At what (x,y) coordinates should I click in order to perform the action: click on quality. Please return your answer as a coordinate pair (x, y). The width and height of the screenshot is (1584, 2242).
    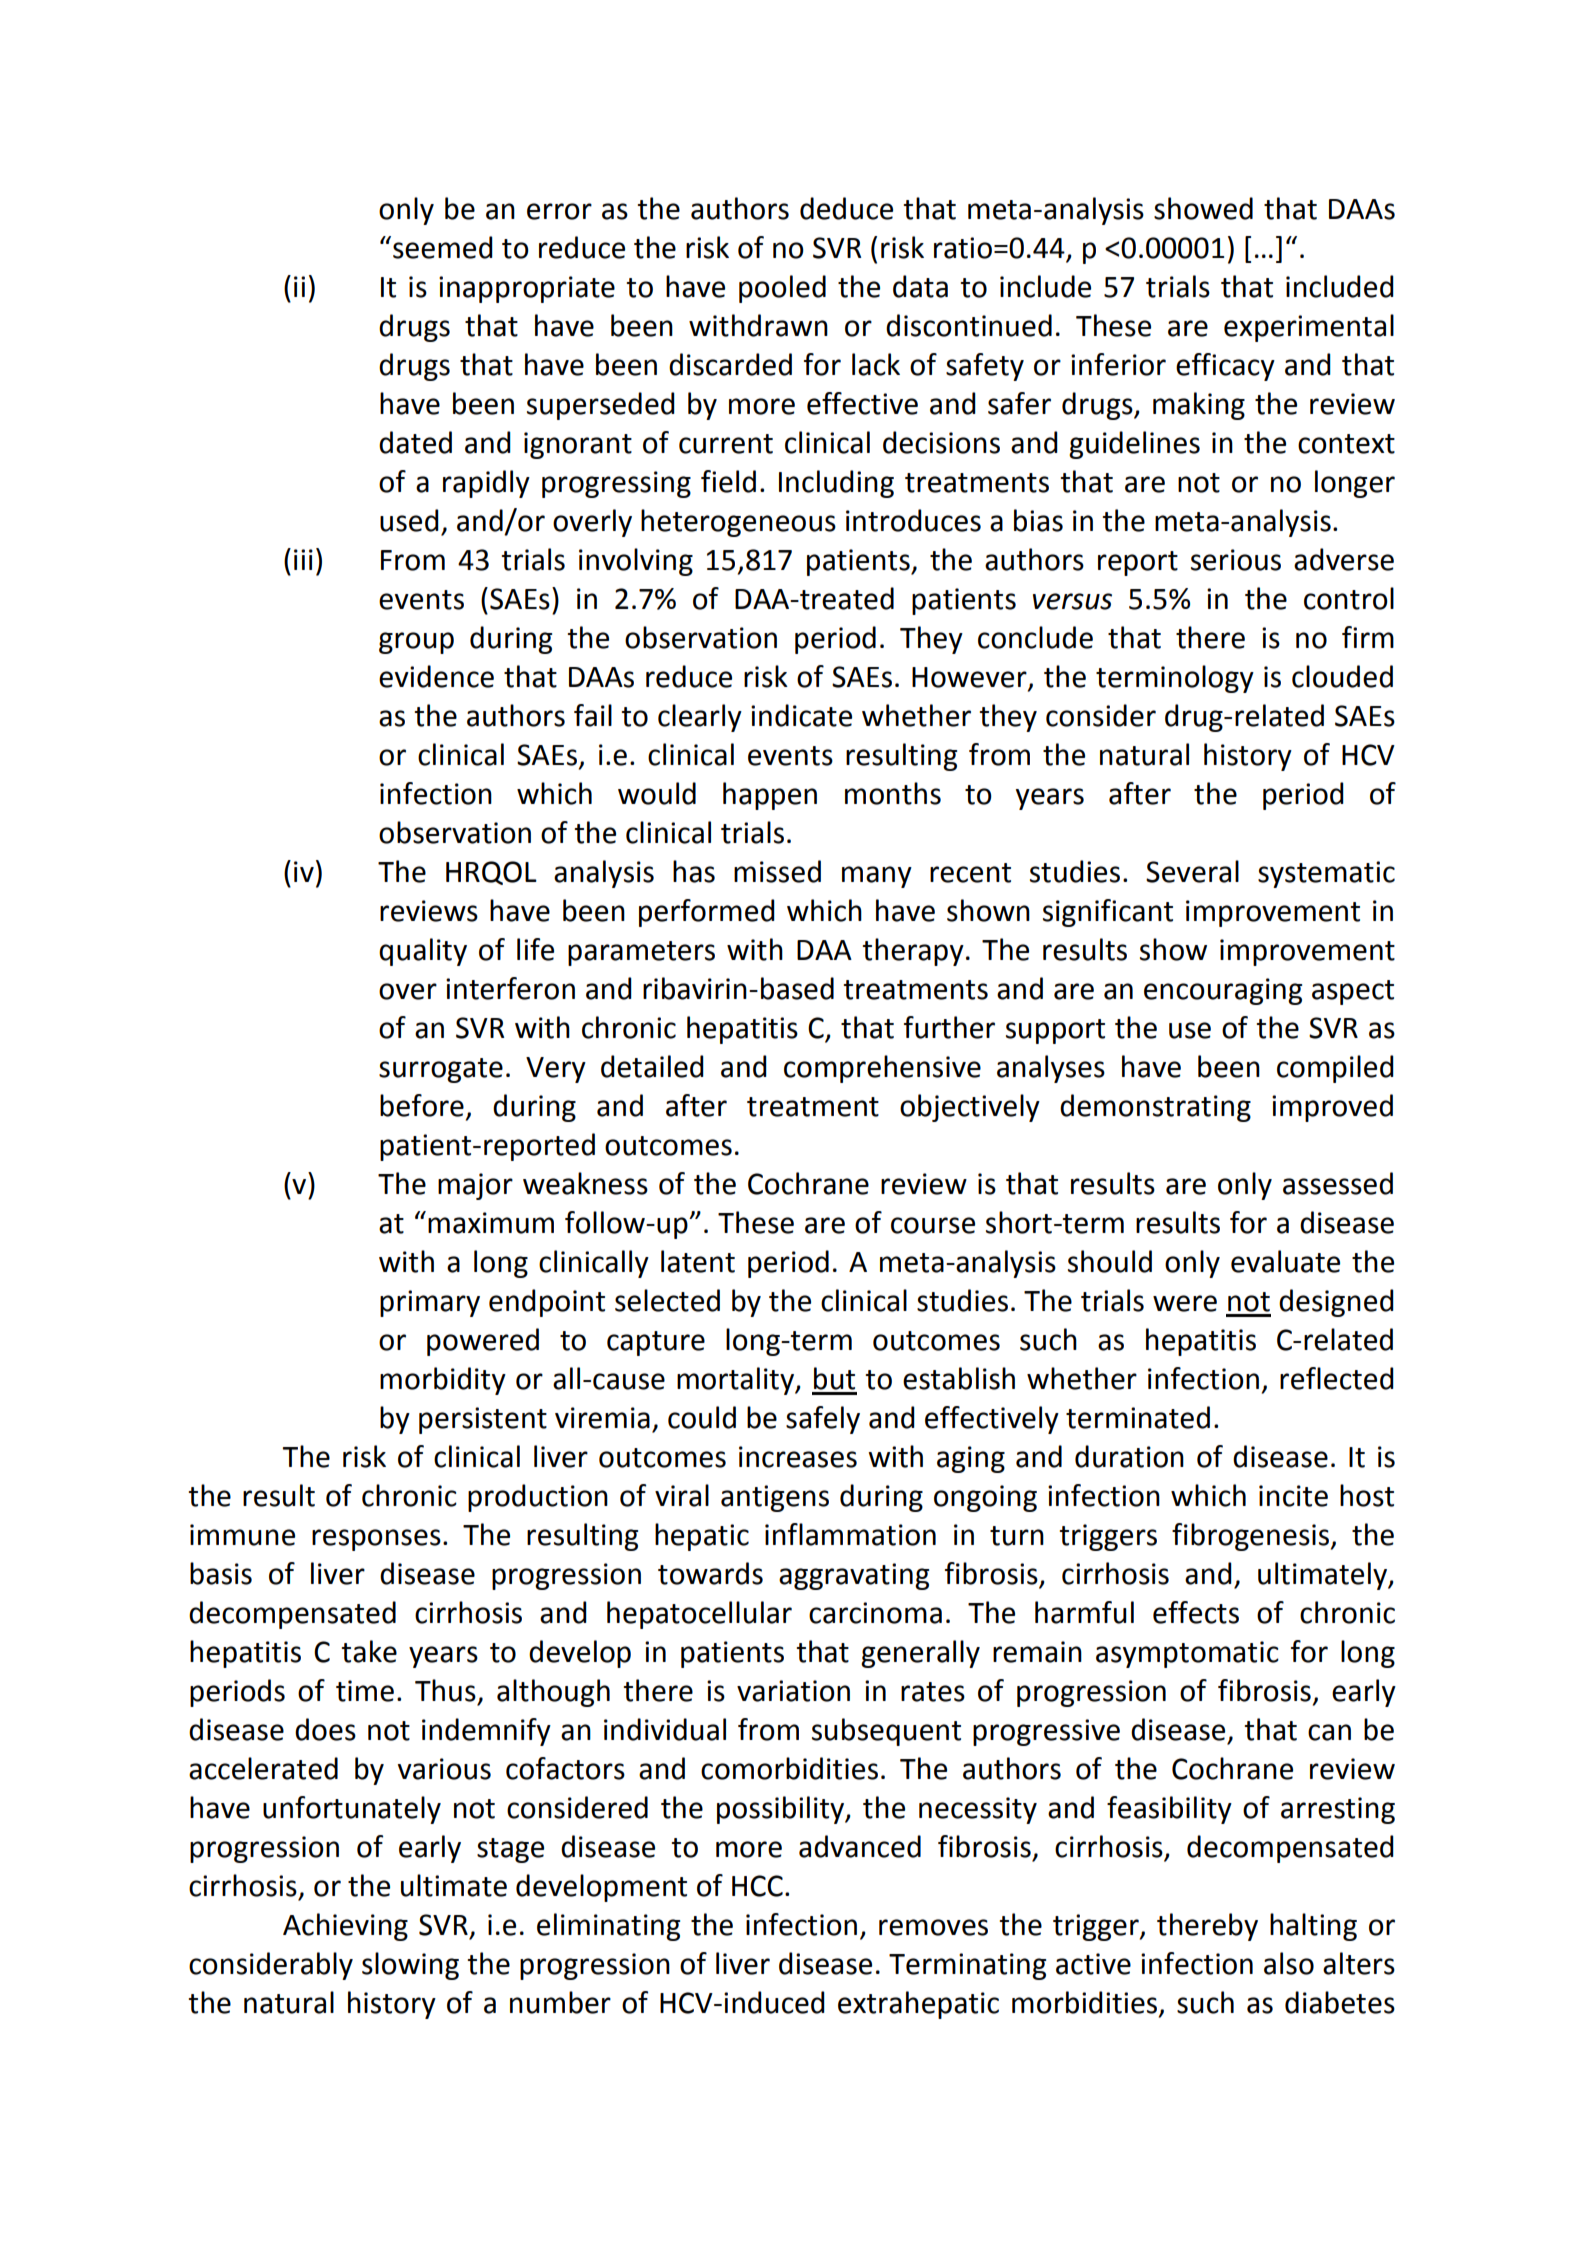
    Looking at the image, I should click on (423, 952).
